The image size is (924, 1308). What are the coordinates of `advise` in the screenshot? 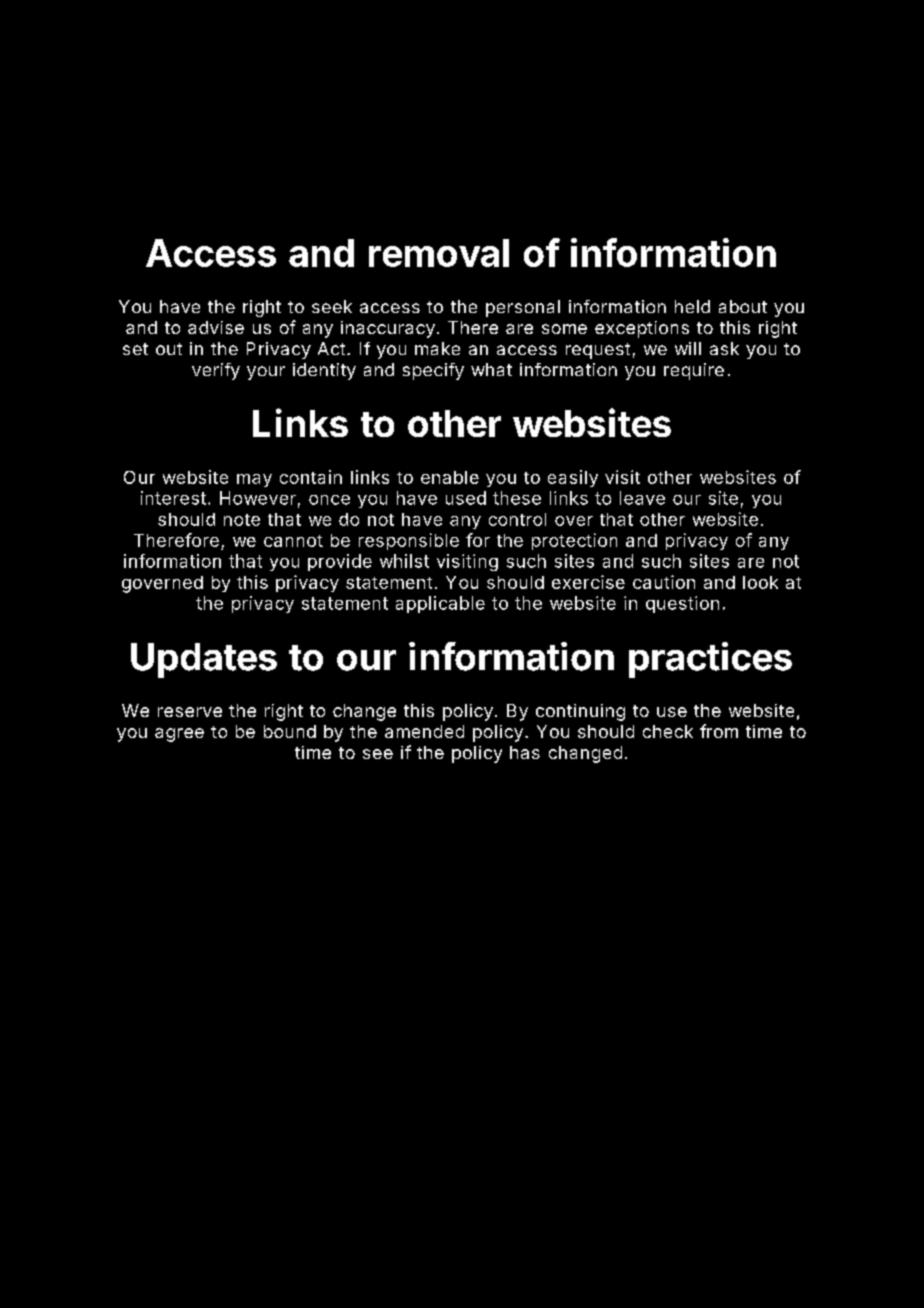 It's located at (216, 327).
